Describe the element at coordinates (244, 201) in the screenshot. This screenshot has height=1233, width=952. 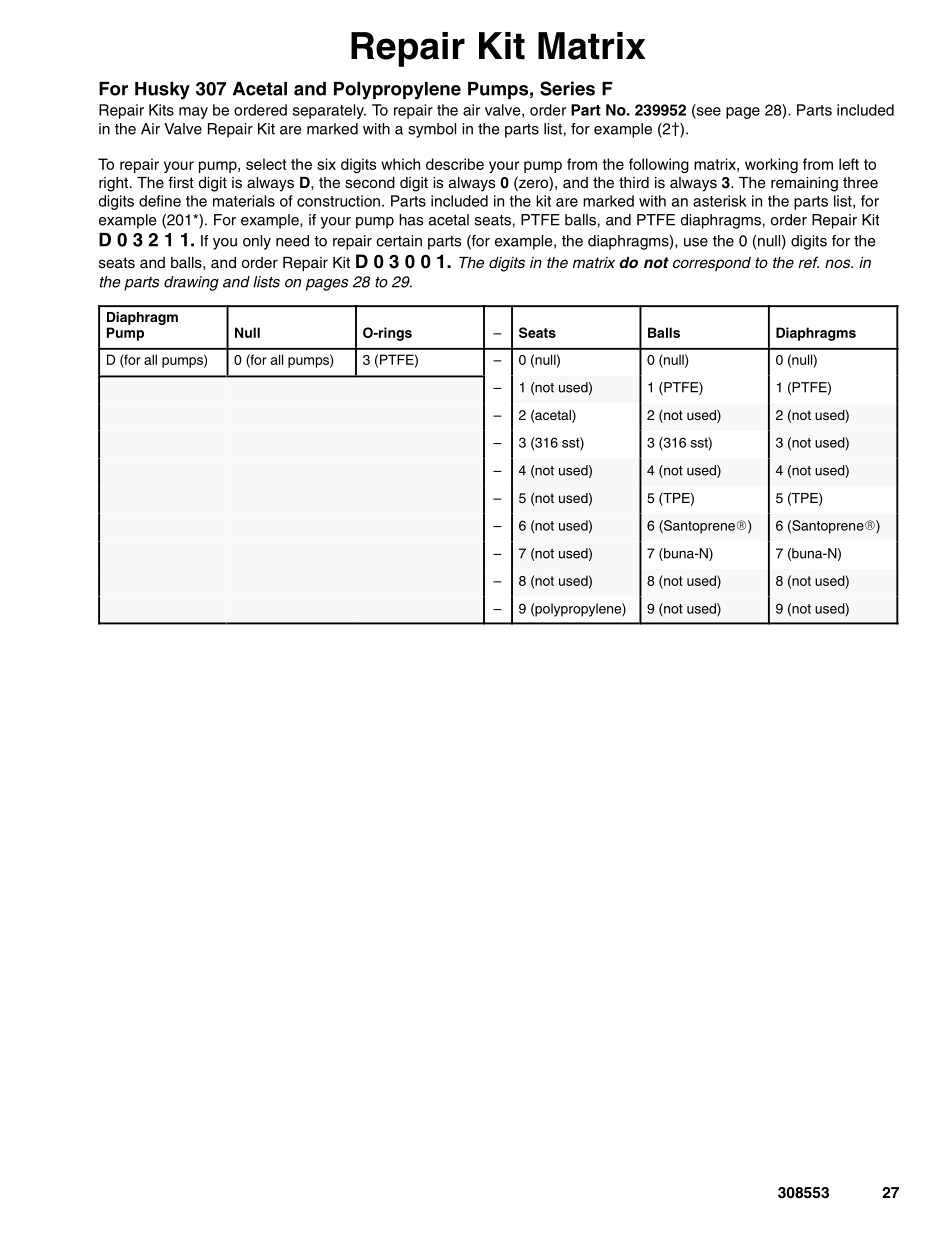
I see `materials` at that location.
